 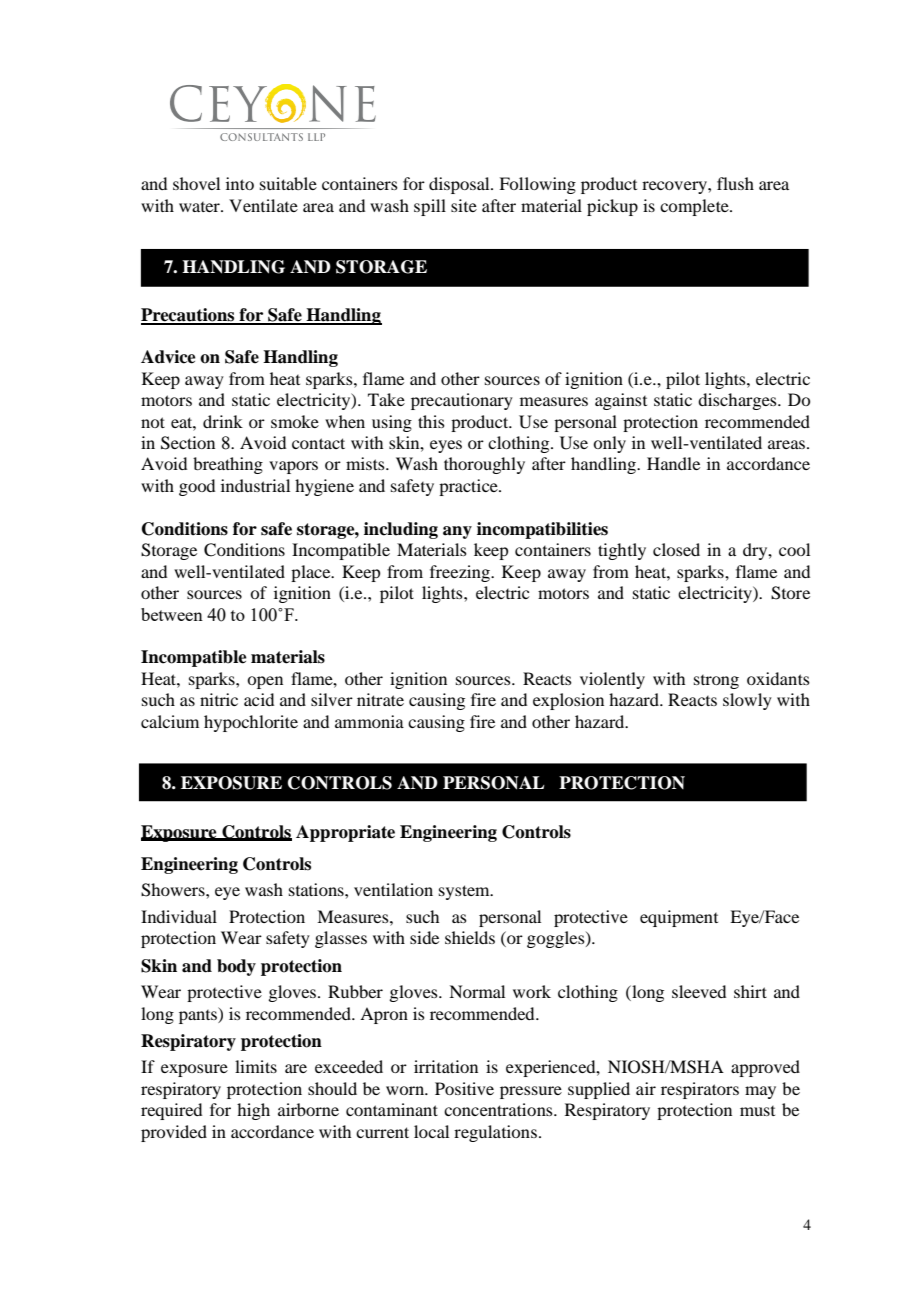 I want to click on complete, so click(x=695, y=207).
